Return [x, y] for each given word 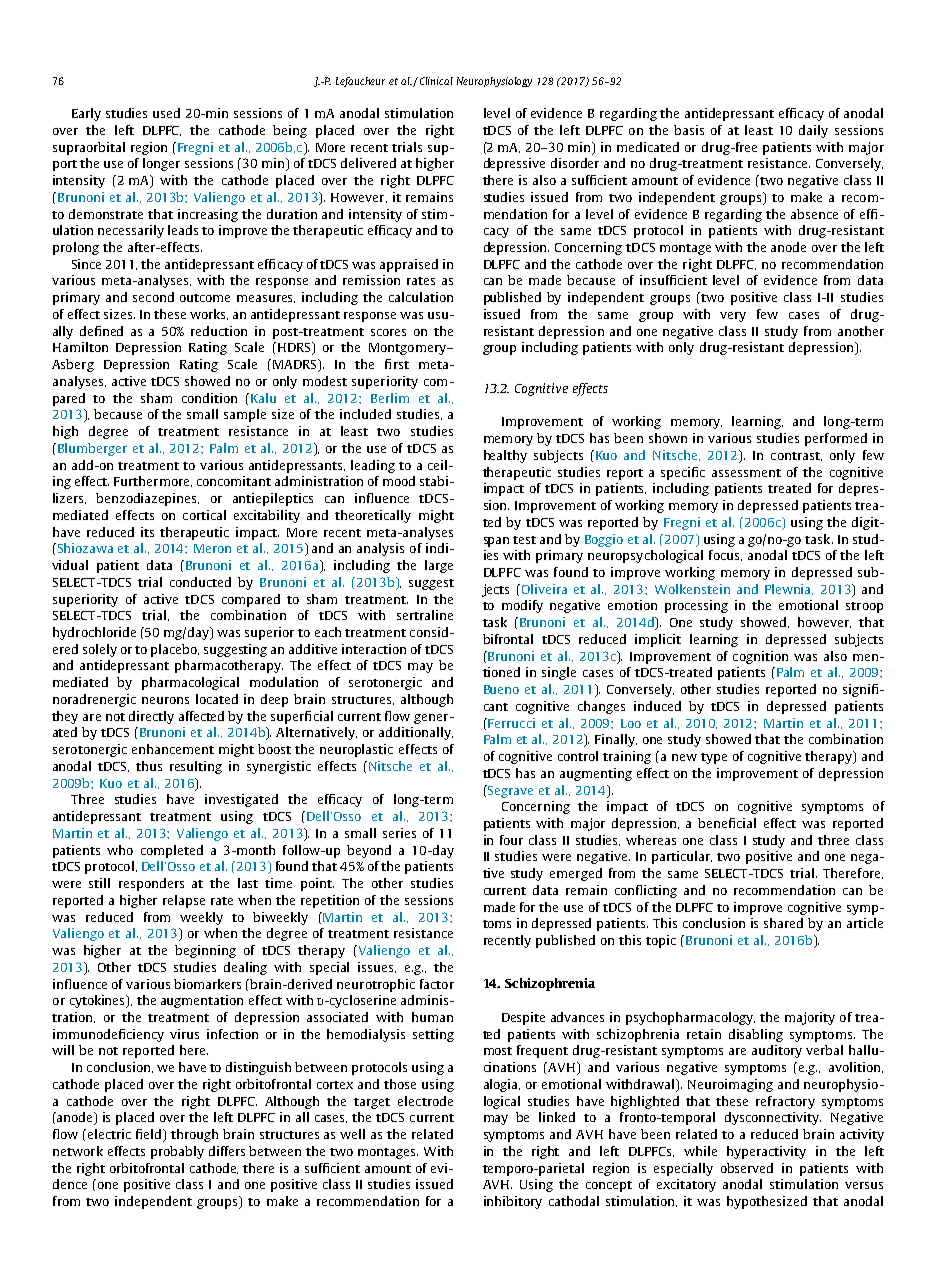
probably [177, 1152]
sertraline [425, 615]
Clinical [436, 81]
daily [813, 131]
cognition [760, 657]
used [166, 113]
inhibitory [513, 1202]
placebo [175, 650]
